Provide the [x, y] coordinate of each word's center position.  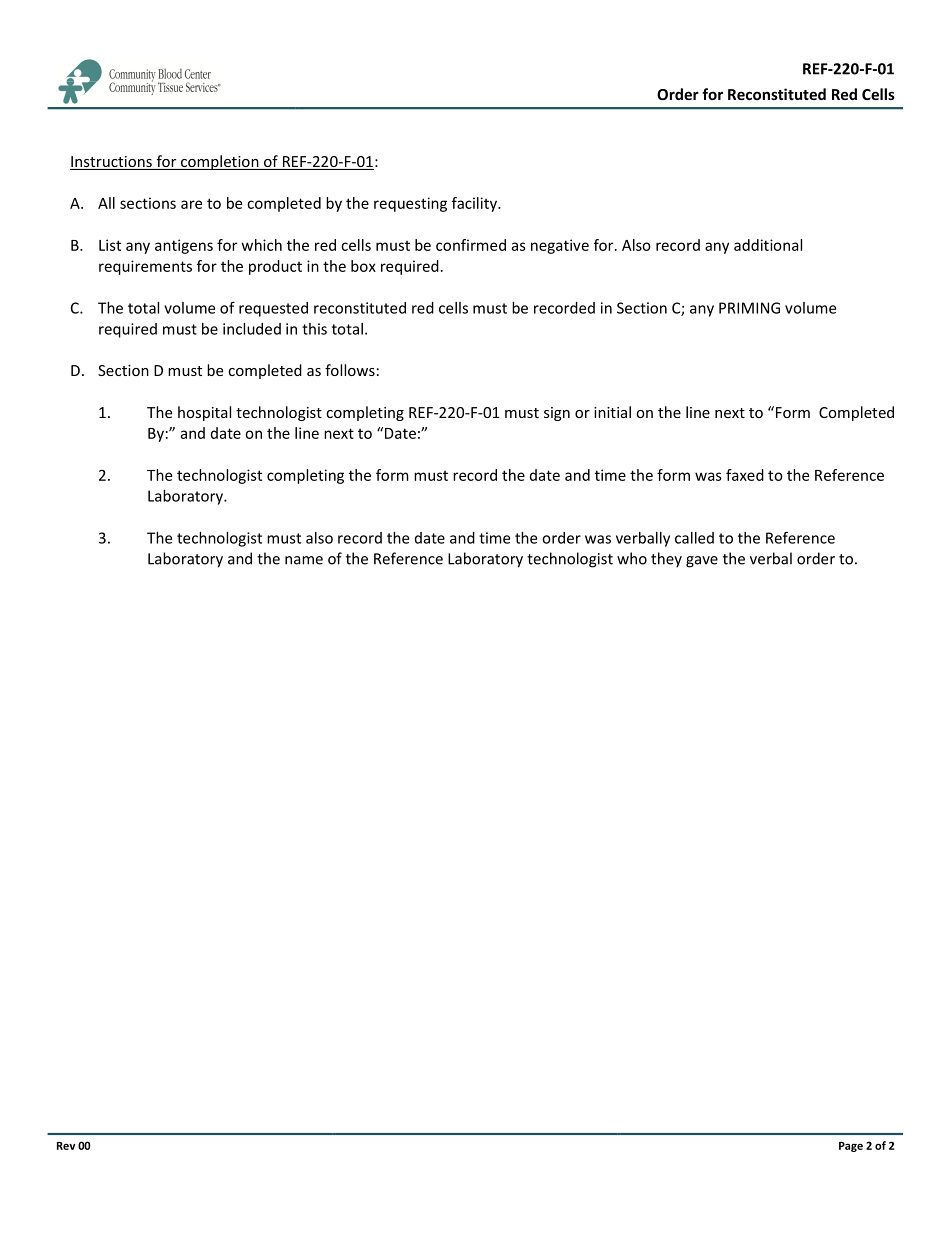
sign [557, 414]
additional [768, 245]
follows [350, 370]
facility [475, 204]
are [191, 204]
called [694, 538]
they [666, 560]
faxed [745, 475]
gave [702, 562]
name [304, 560]
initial [612, 412]
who [632, 558]
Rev [66, 1146]
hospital [204, 413]
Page [851, 1147]
